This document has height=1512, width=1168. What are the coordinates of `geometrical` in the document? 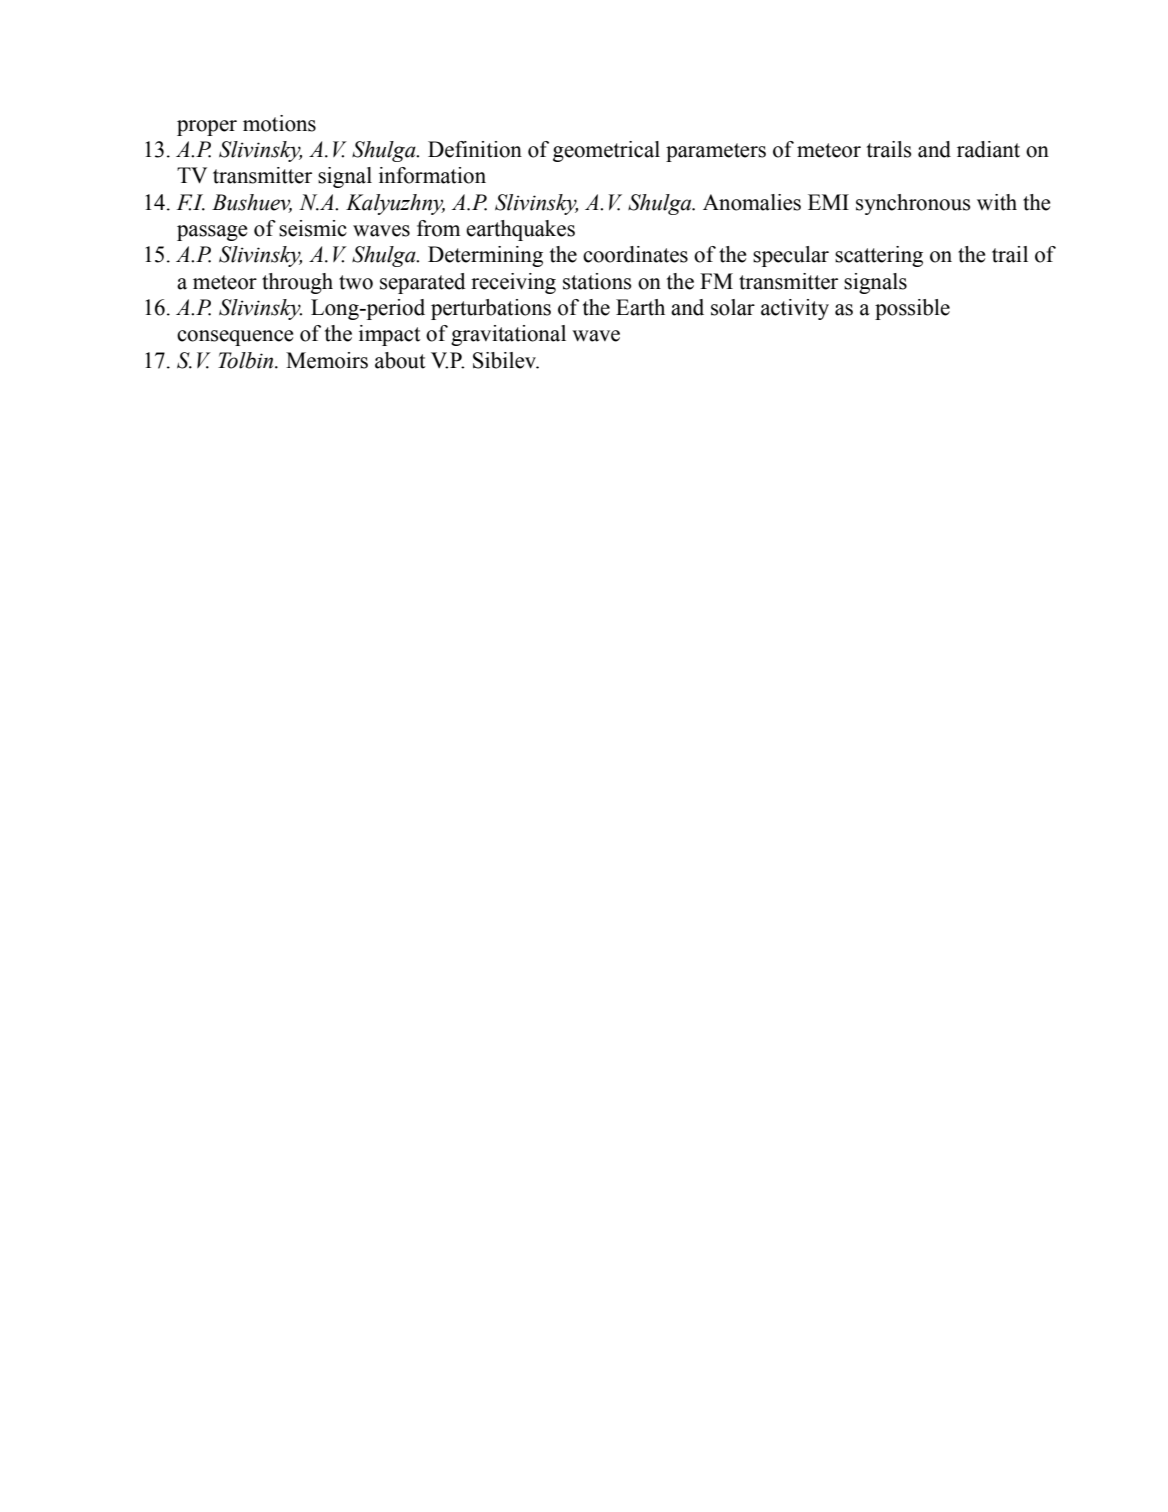 It's located at (606, 151).
